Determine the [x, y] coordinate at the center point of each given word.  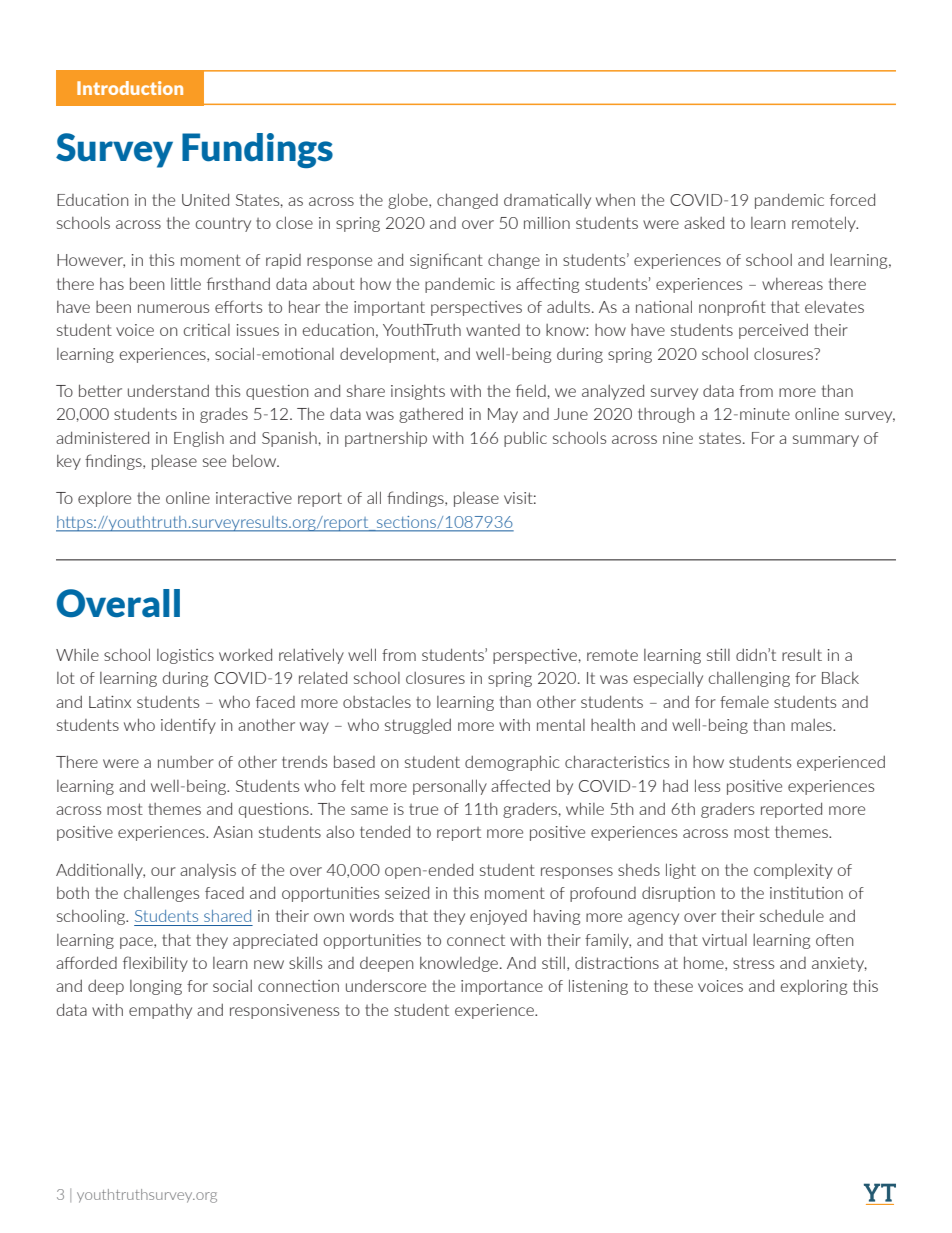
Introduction [130, 88]
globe [409, 201]
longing [156, 987]
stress [753, 963]
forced [852, 199]
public [525, 439]
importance [502, 987]
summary [826, 441]
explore [104, 499]
